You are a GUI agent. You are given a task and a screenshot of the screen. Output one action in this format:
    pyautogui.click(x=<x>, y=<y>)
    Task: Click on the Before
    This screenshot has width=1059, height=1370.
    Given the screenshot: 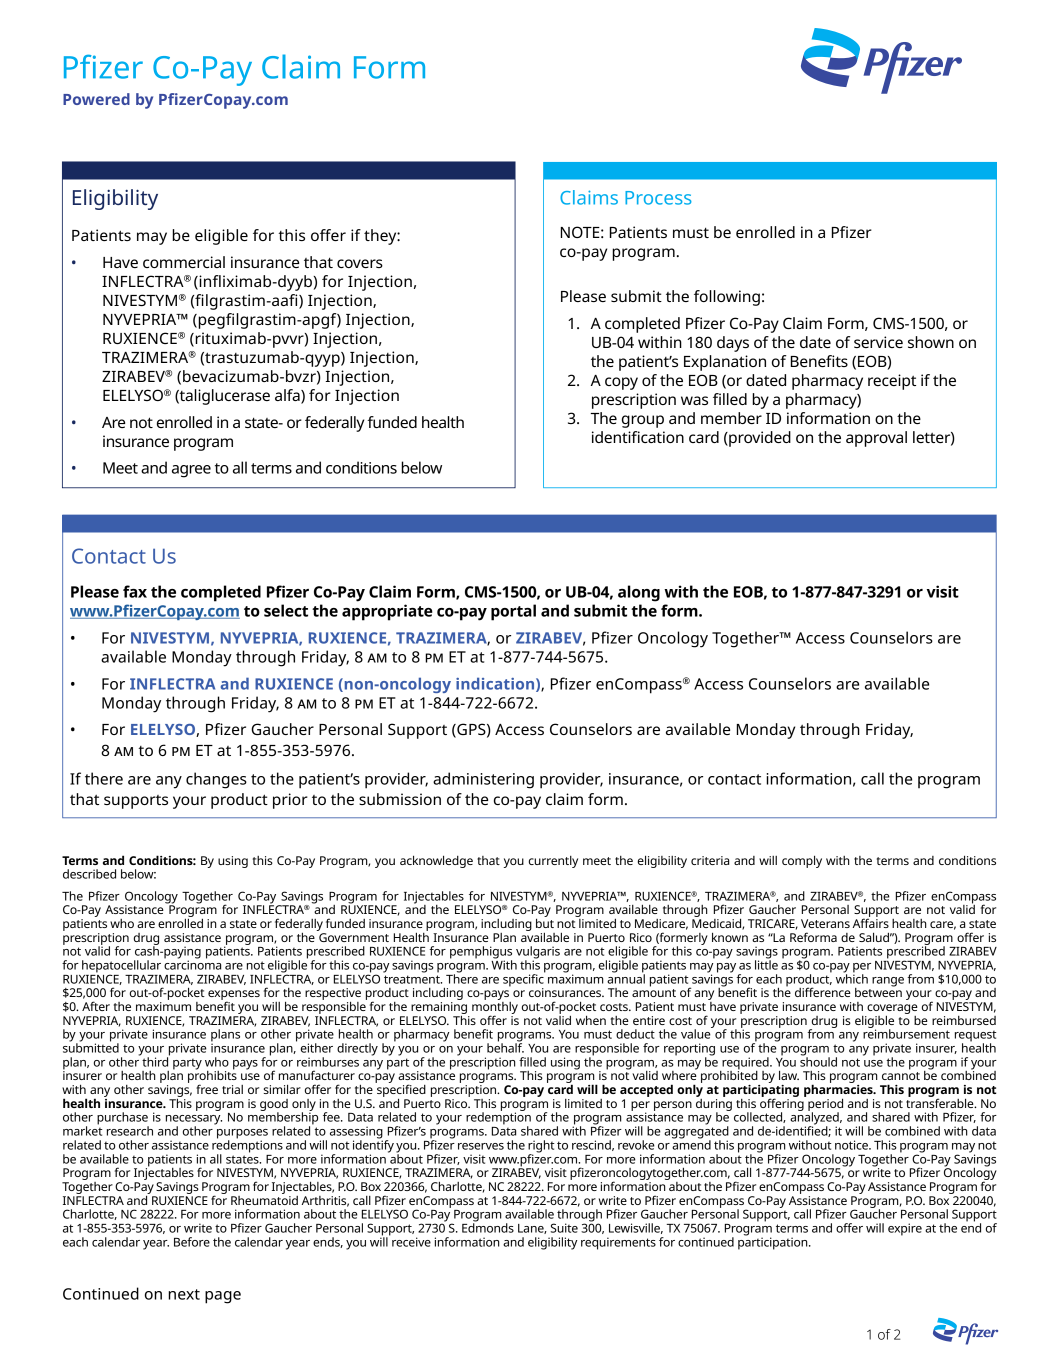 What is the action you would take?
    pyautogui.click(x=192, y=1242)
